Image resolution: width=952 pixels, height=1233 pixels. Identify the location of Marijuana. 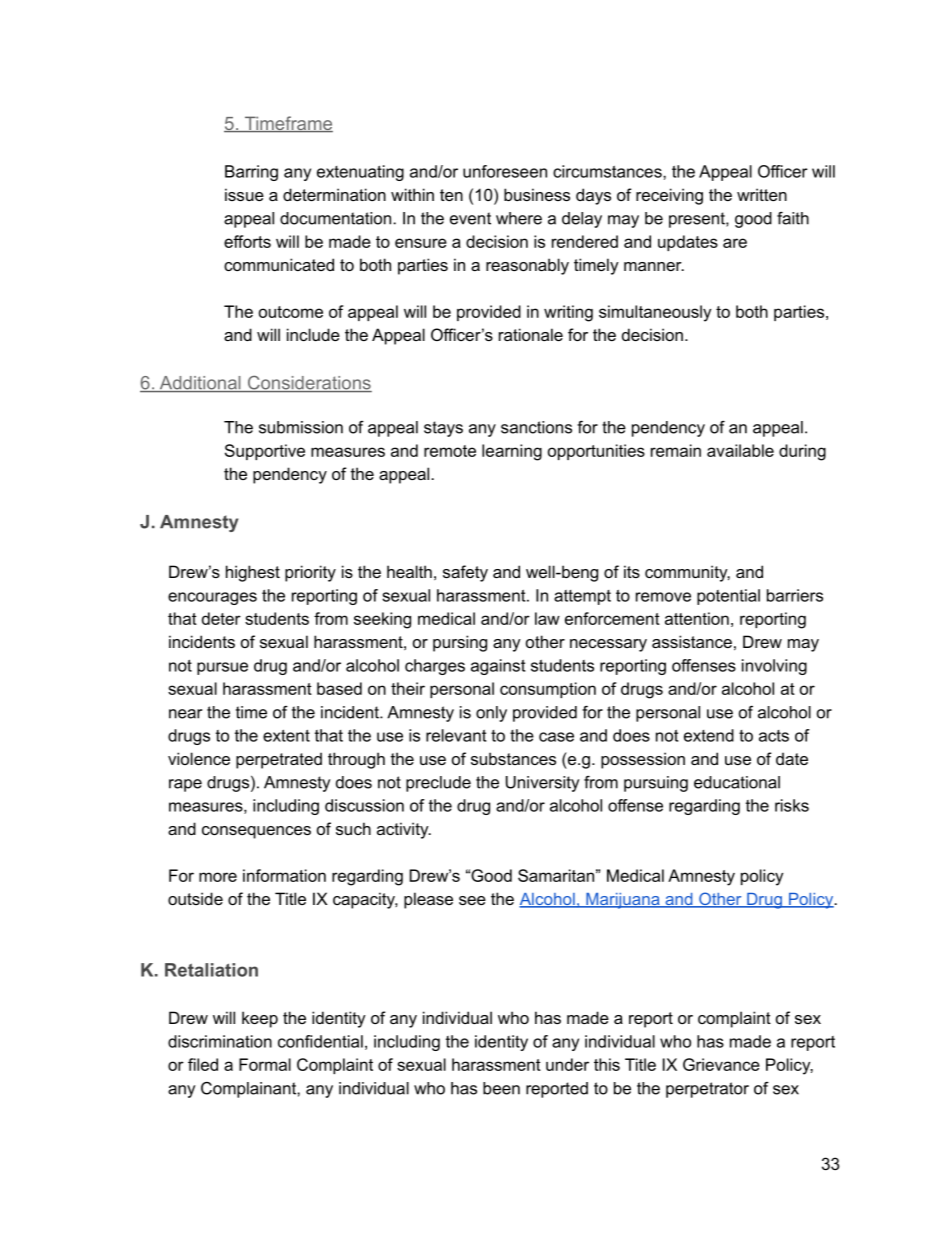
(623, 901).
